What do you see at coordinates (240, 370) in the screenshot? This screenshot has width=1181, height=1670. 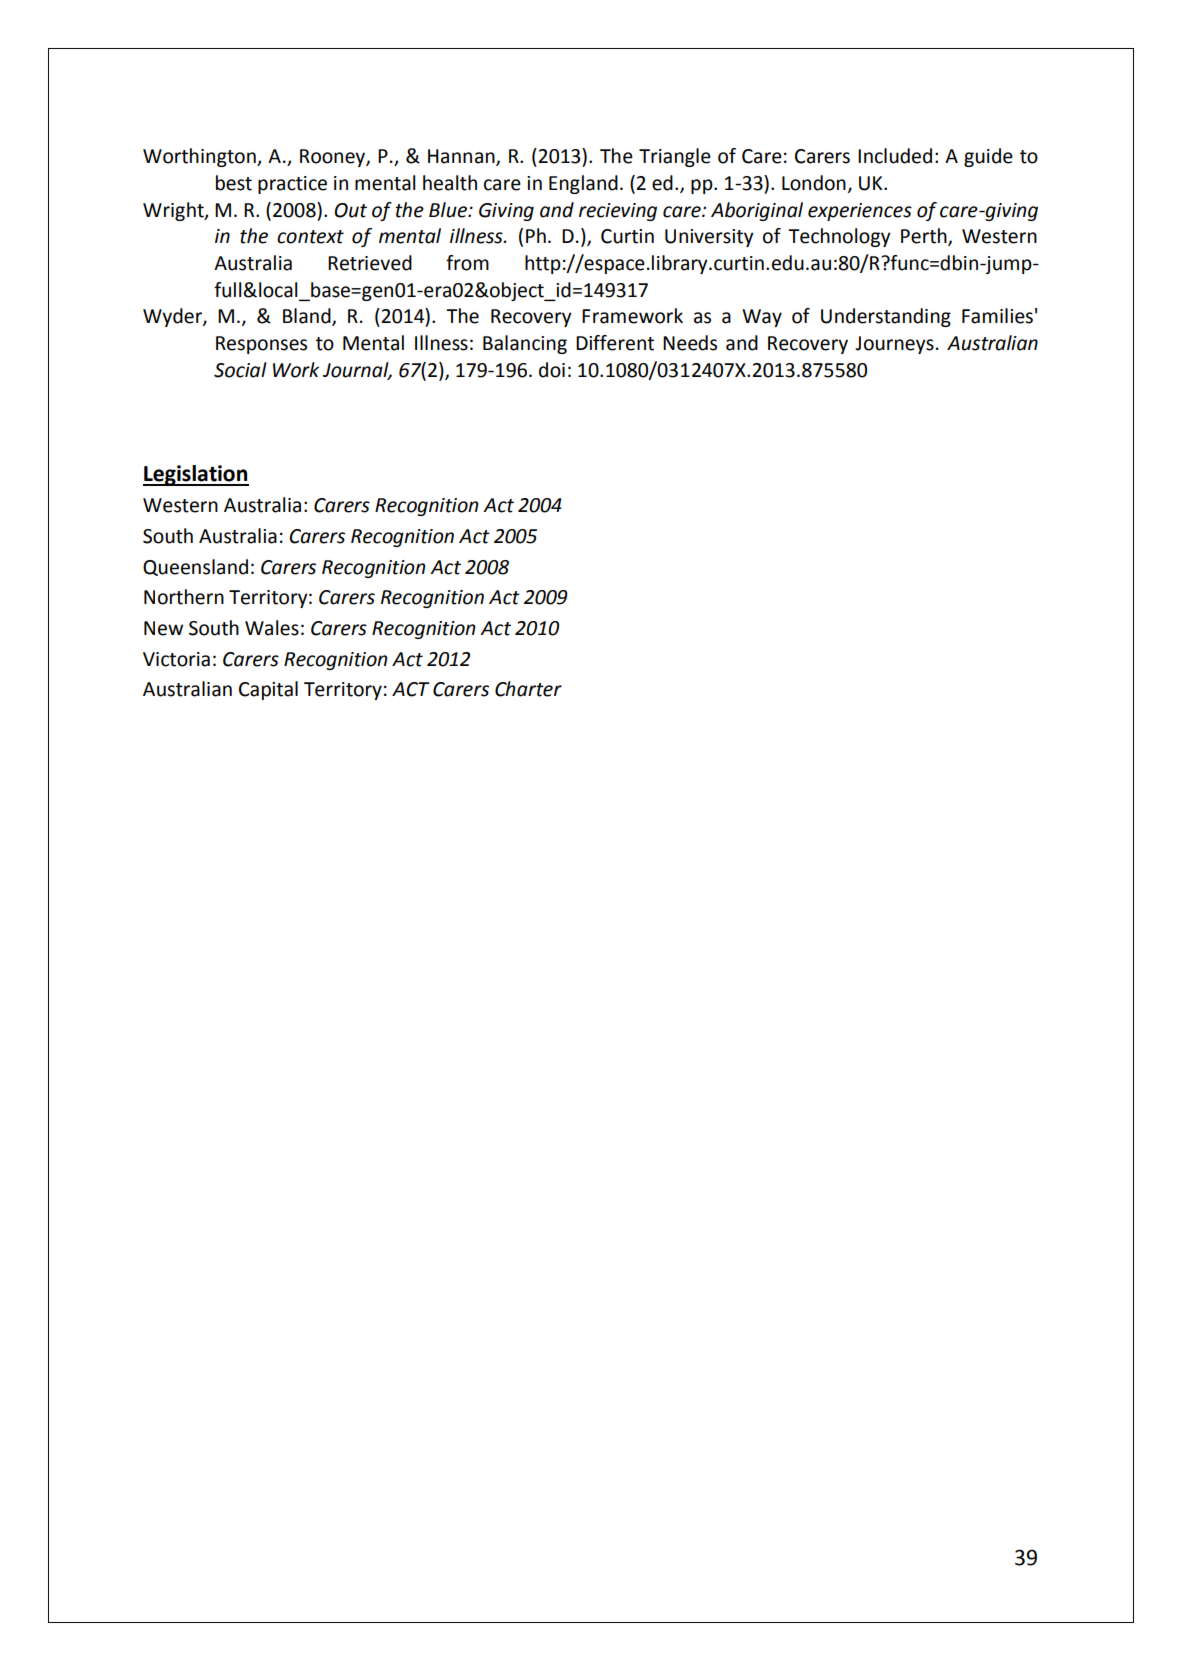 I see `Social` at bounding box center [240, 370].
